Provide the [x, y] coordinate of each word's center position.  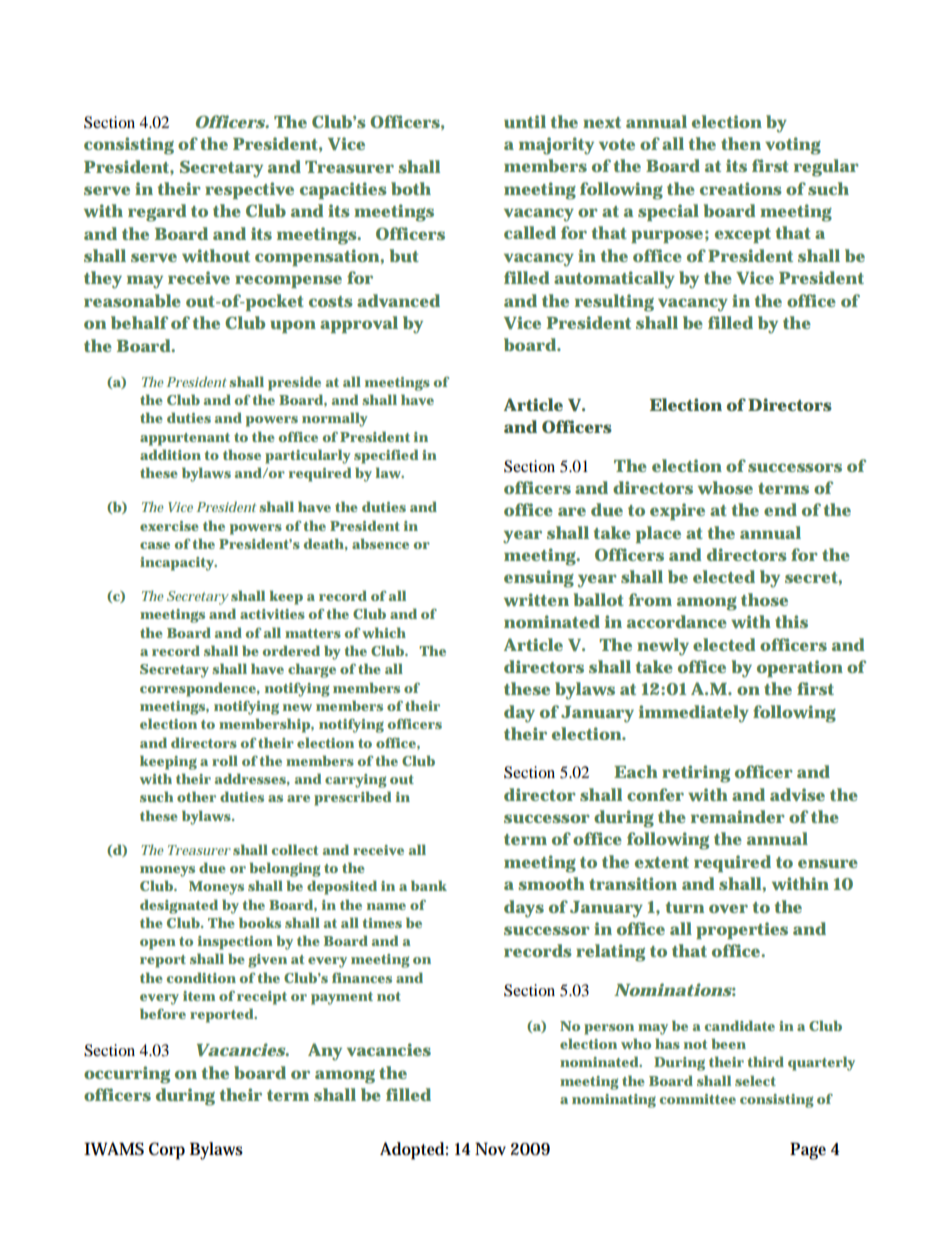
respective [249, 190]
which [384, 632]
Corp [167, 1151]
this [791, 621]
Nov [490, 1149]
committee [698, 1099]
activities [272, 614]
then [741, 143]
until [525, 121]
